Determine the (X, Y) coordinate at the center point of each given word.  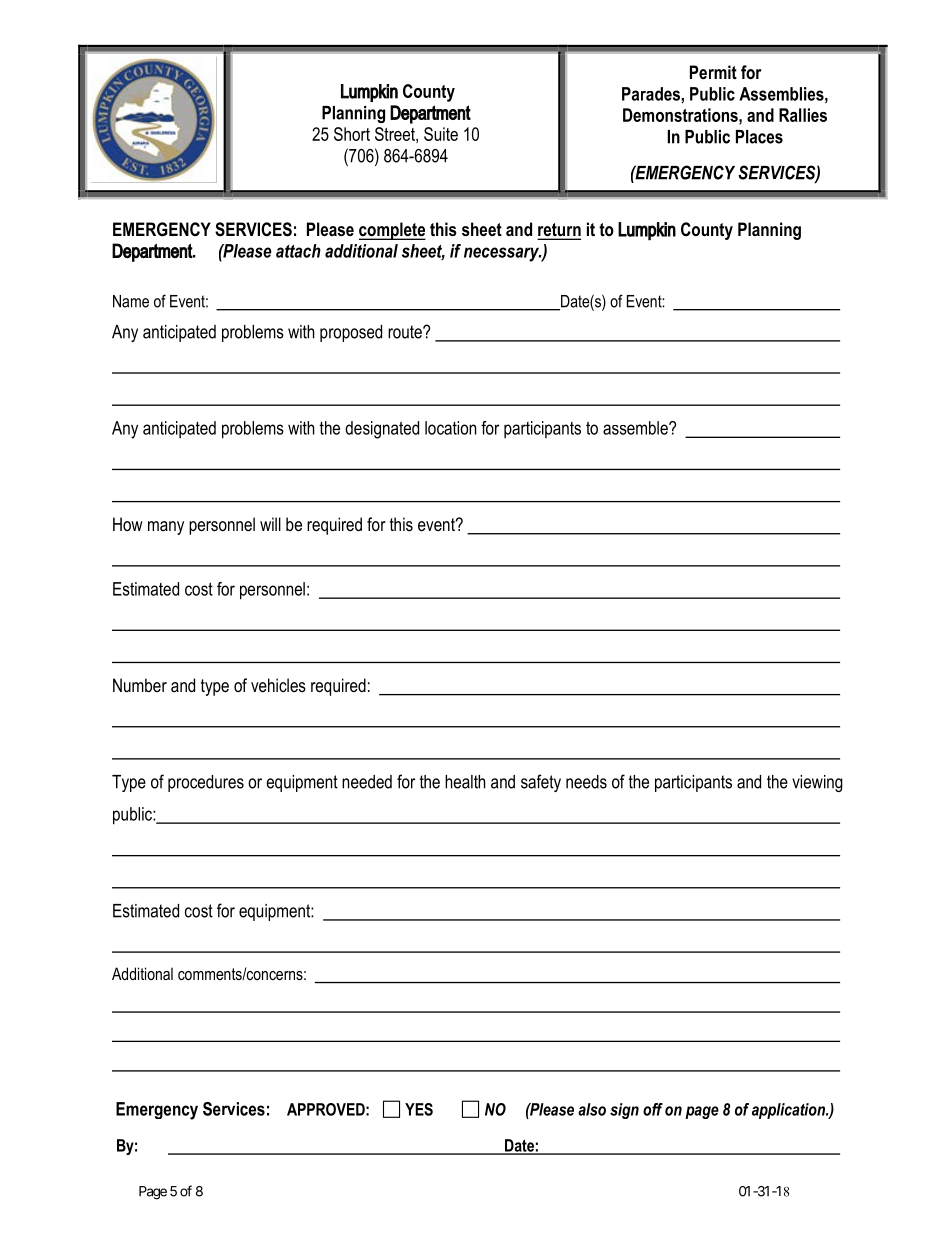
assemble (636, 428)
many (166, 528)
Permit (713, 72)
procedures (206, 783)
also (592, 1109)
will (270, 524)
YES (419, 1109)
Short (352, 134)
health (465, 782)
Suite (441, 134)
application (789, 1111)
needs (586, 782)
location (450, 428)
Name (131, 301)
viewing (817, 783)
